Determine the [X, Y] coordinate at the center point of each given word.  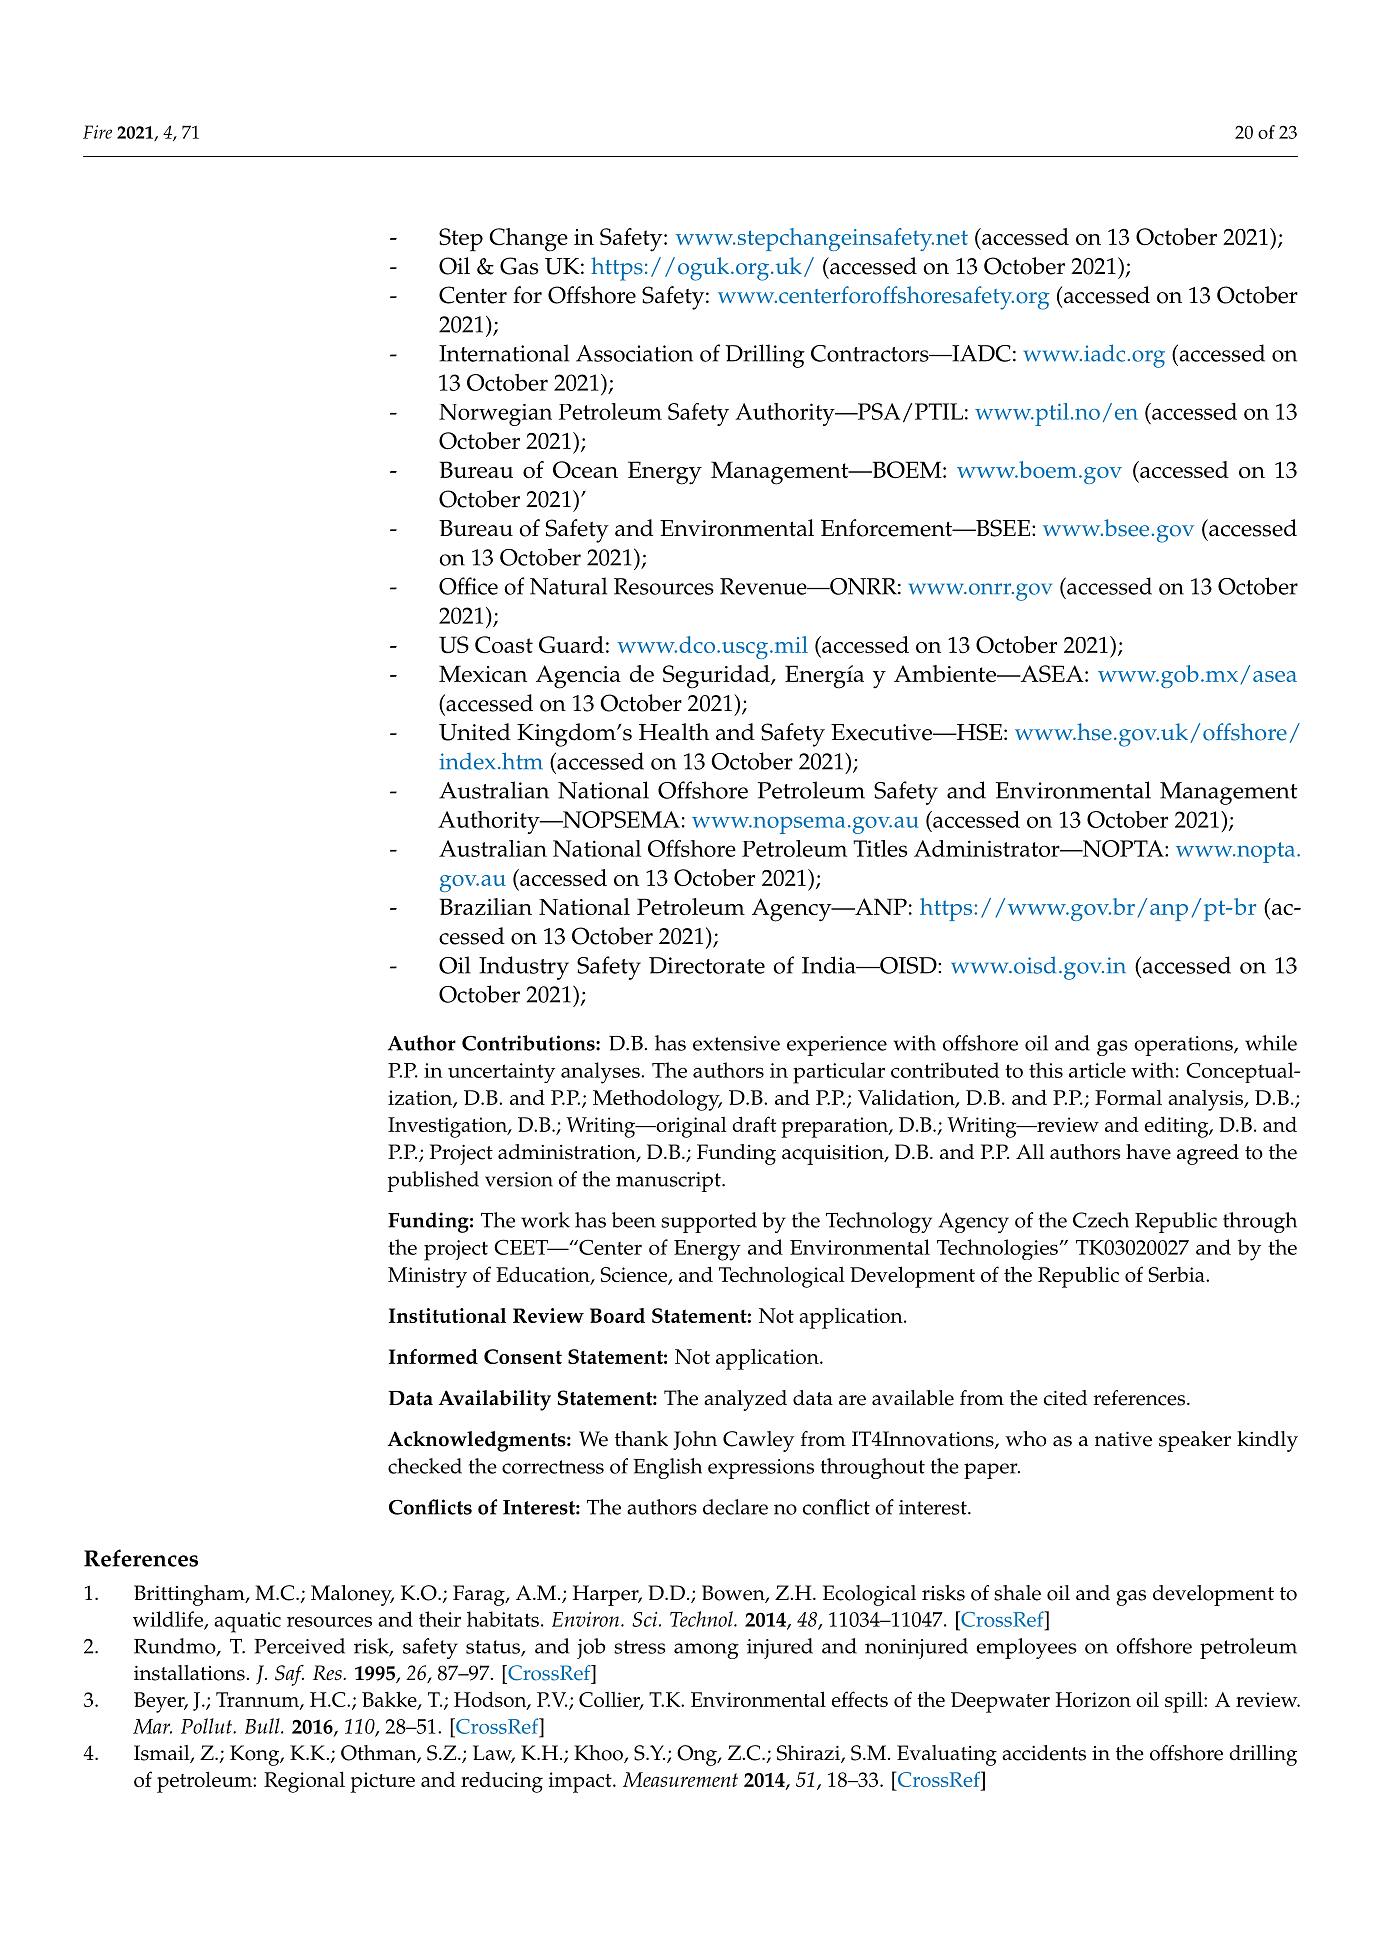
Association [634, 353]
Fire [97, 132]
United [475, 732]
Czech [1101, 1220]
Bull [263, 1726]
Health [674, 732]
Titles [880, 848]
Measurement [680, 1779]
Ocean [585, 469]
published [433, 1181]
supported [709, 1222]
